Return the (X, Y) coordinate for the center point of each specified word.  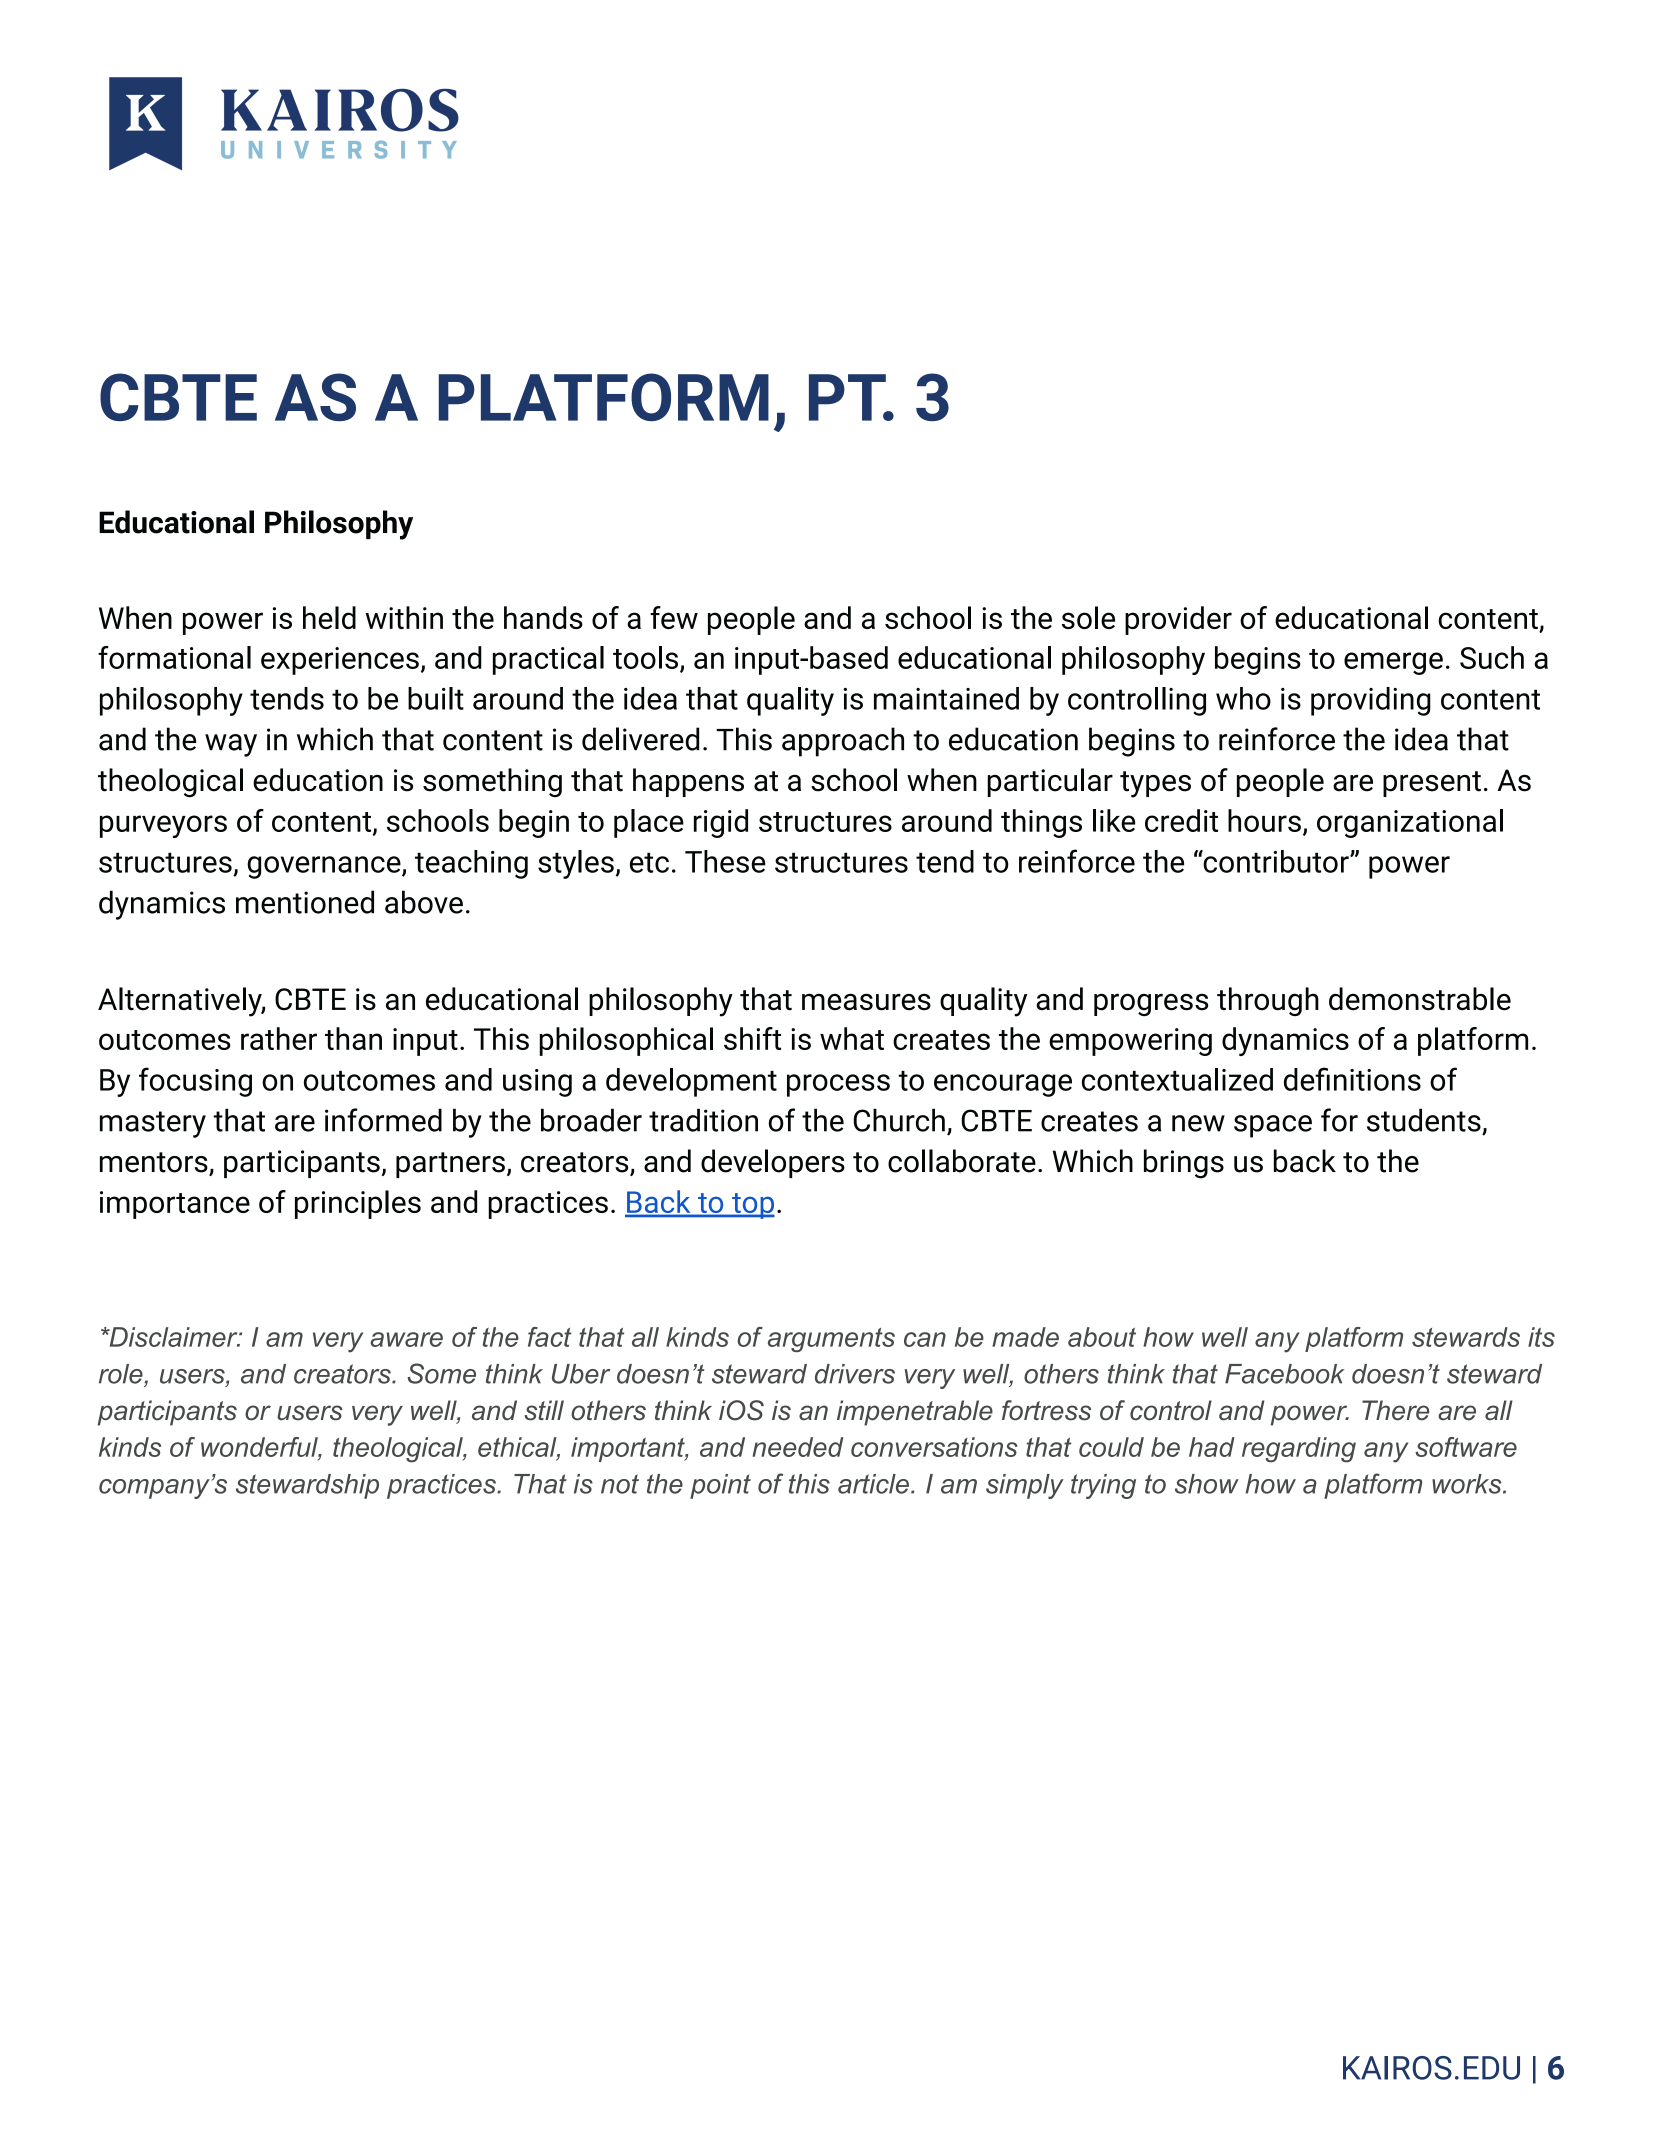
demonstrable (1420, 999)
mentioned (305, 902)
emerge (1393, 663)
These (725, 861)
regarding (1299, 1450)
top (752, 1206)
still (544, 1410)
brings (1184, 1164)
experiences (340, 661)
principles (358, 1204)
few (674, 617)
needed (797, 1447)
